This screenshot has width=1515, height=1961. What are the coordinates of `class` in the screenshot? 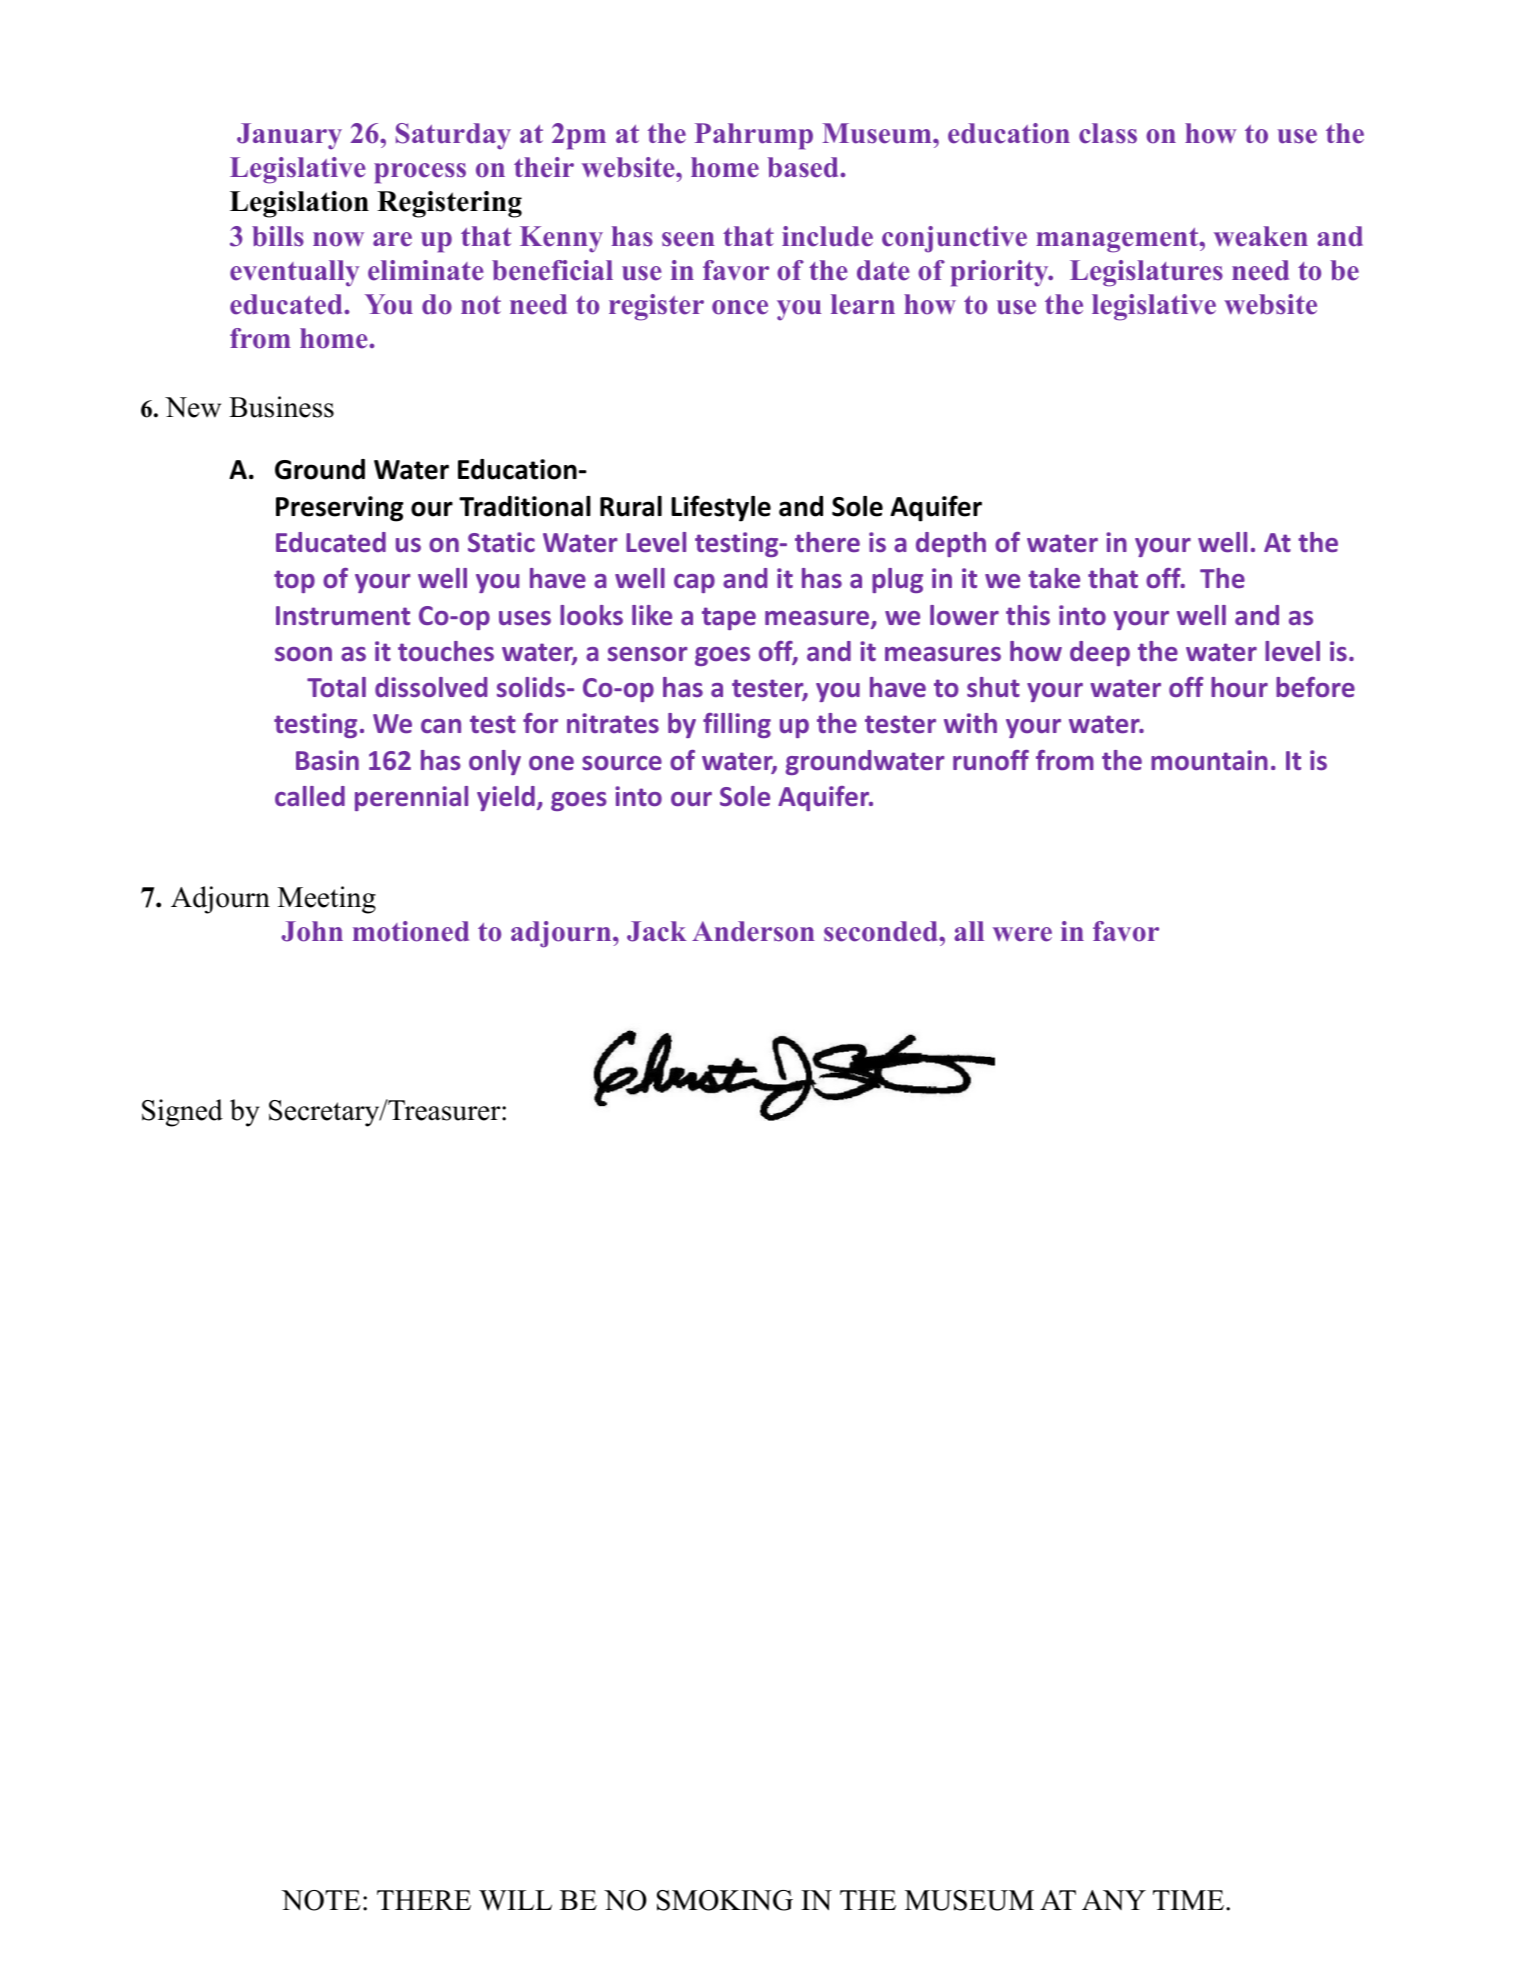 It's located at (1108, 133).
